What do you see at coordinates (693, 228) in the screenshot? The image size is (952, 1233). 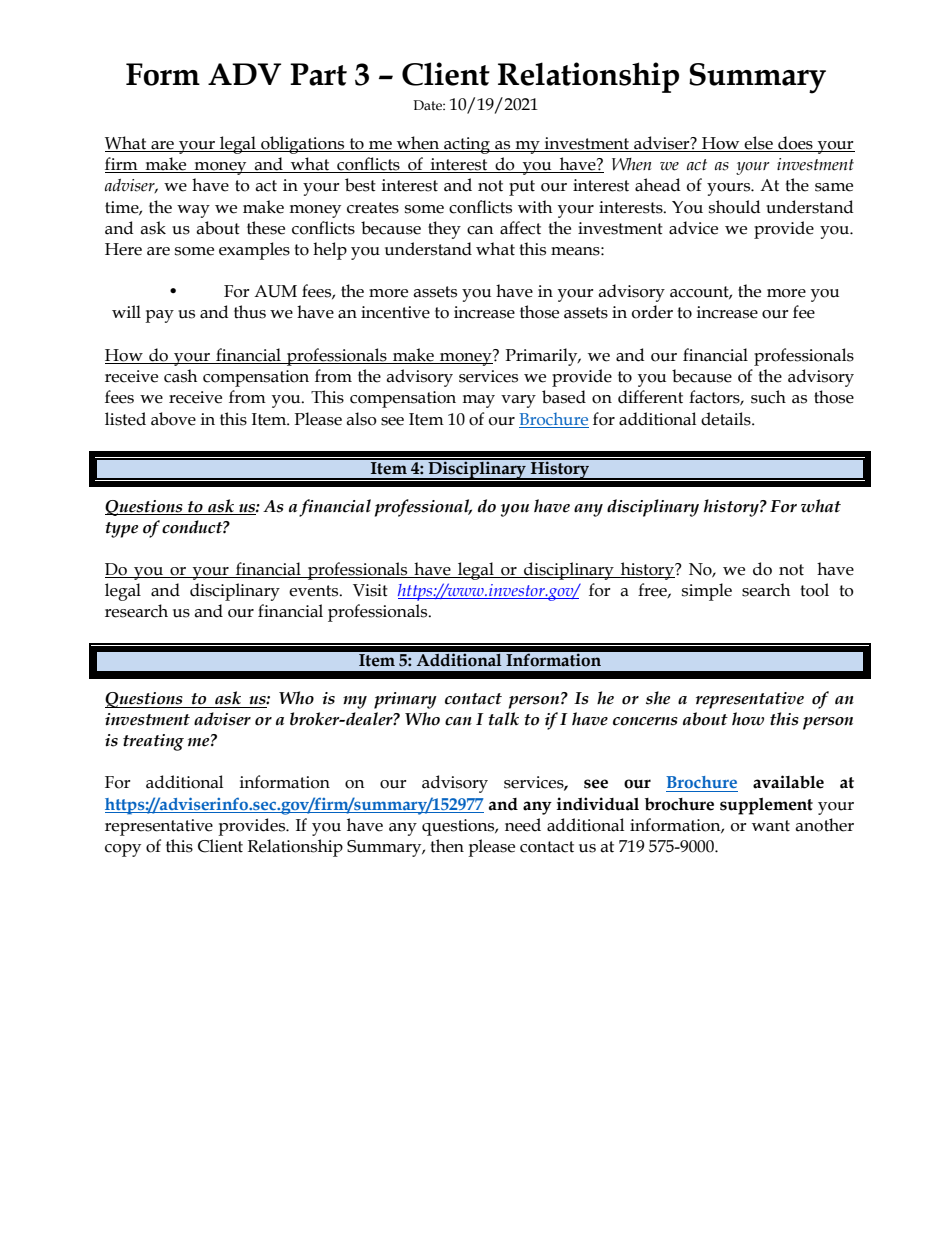 I see `advice` at bounding box center [693, 228].
